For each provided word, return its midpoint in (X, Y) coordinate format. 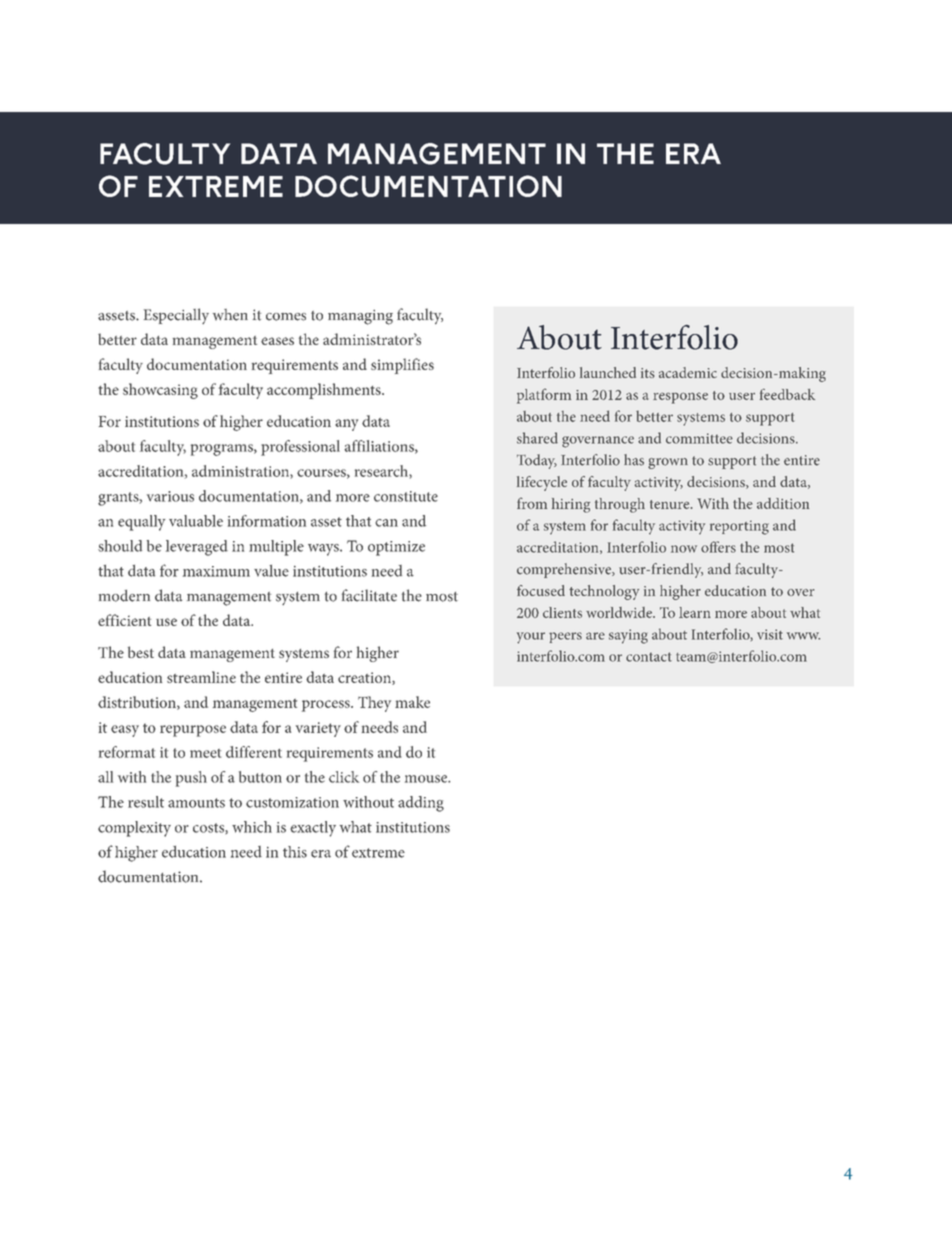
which (252, 827)
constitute (406, 496)
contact (649, 657)
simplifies (402, 366)
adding (421, 804)
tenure (671, 504)
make (412, 702)
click (344, 777)
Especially (176, 316)
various (170, 496)
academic (688, 372)
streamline (201, 677)
